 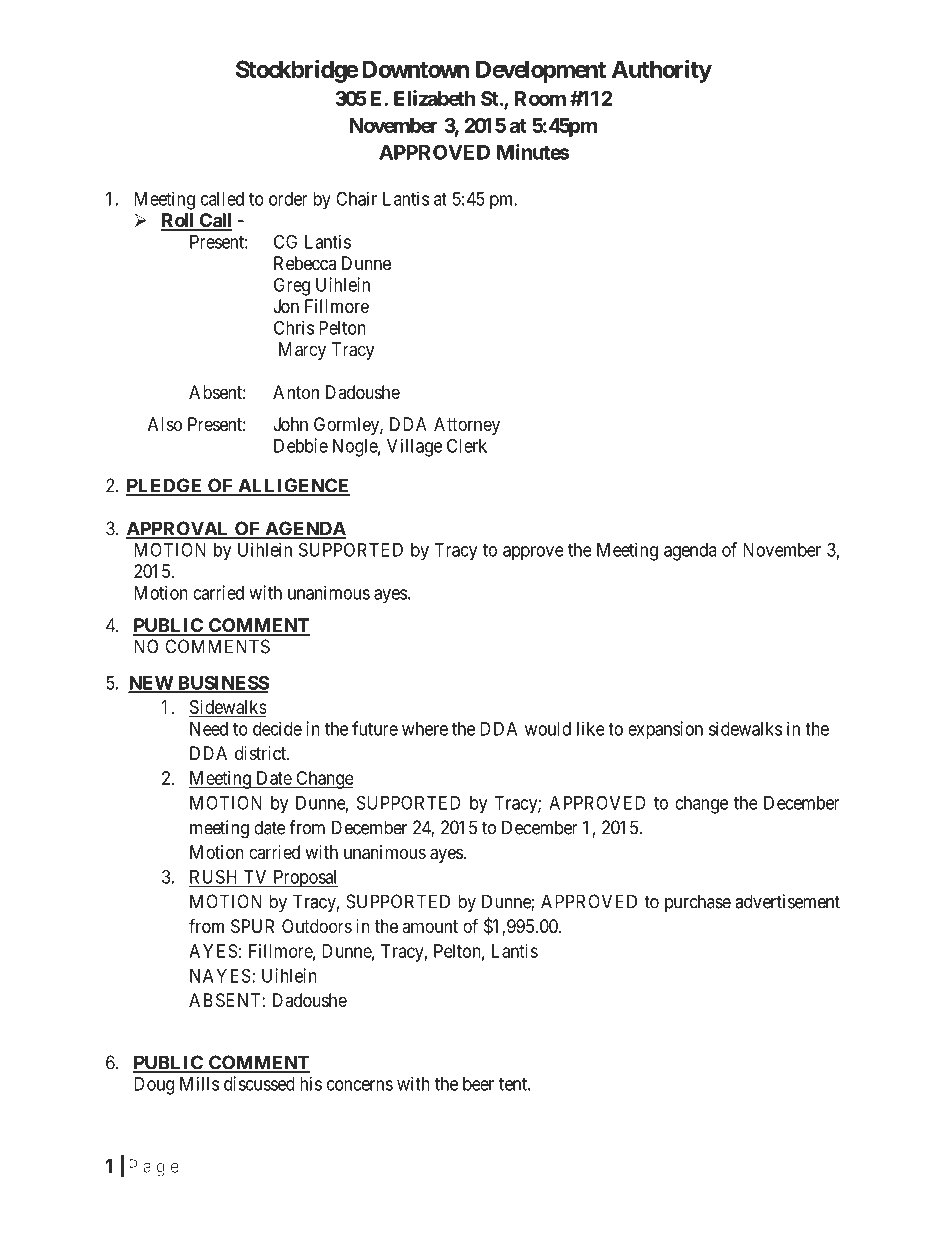 What do you see at coordinates (259, 1083) in the screenshot?
I see `discussed` at bounding box center [259, 1083].
